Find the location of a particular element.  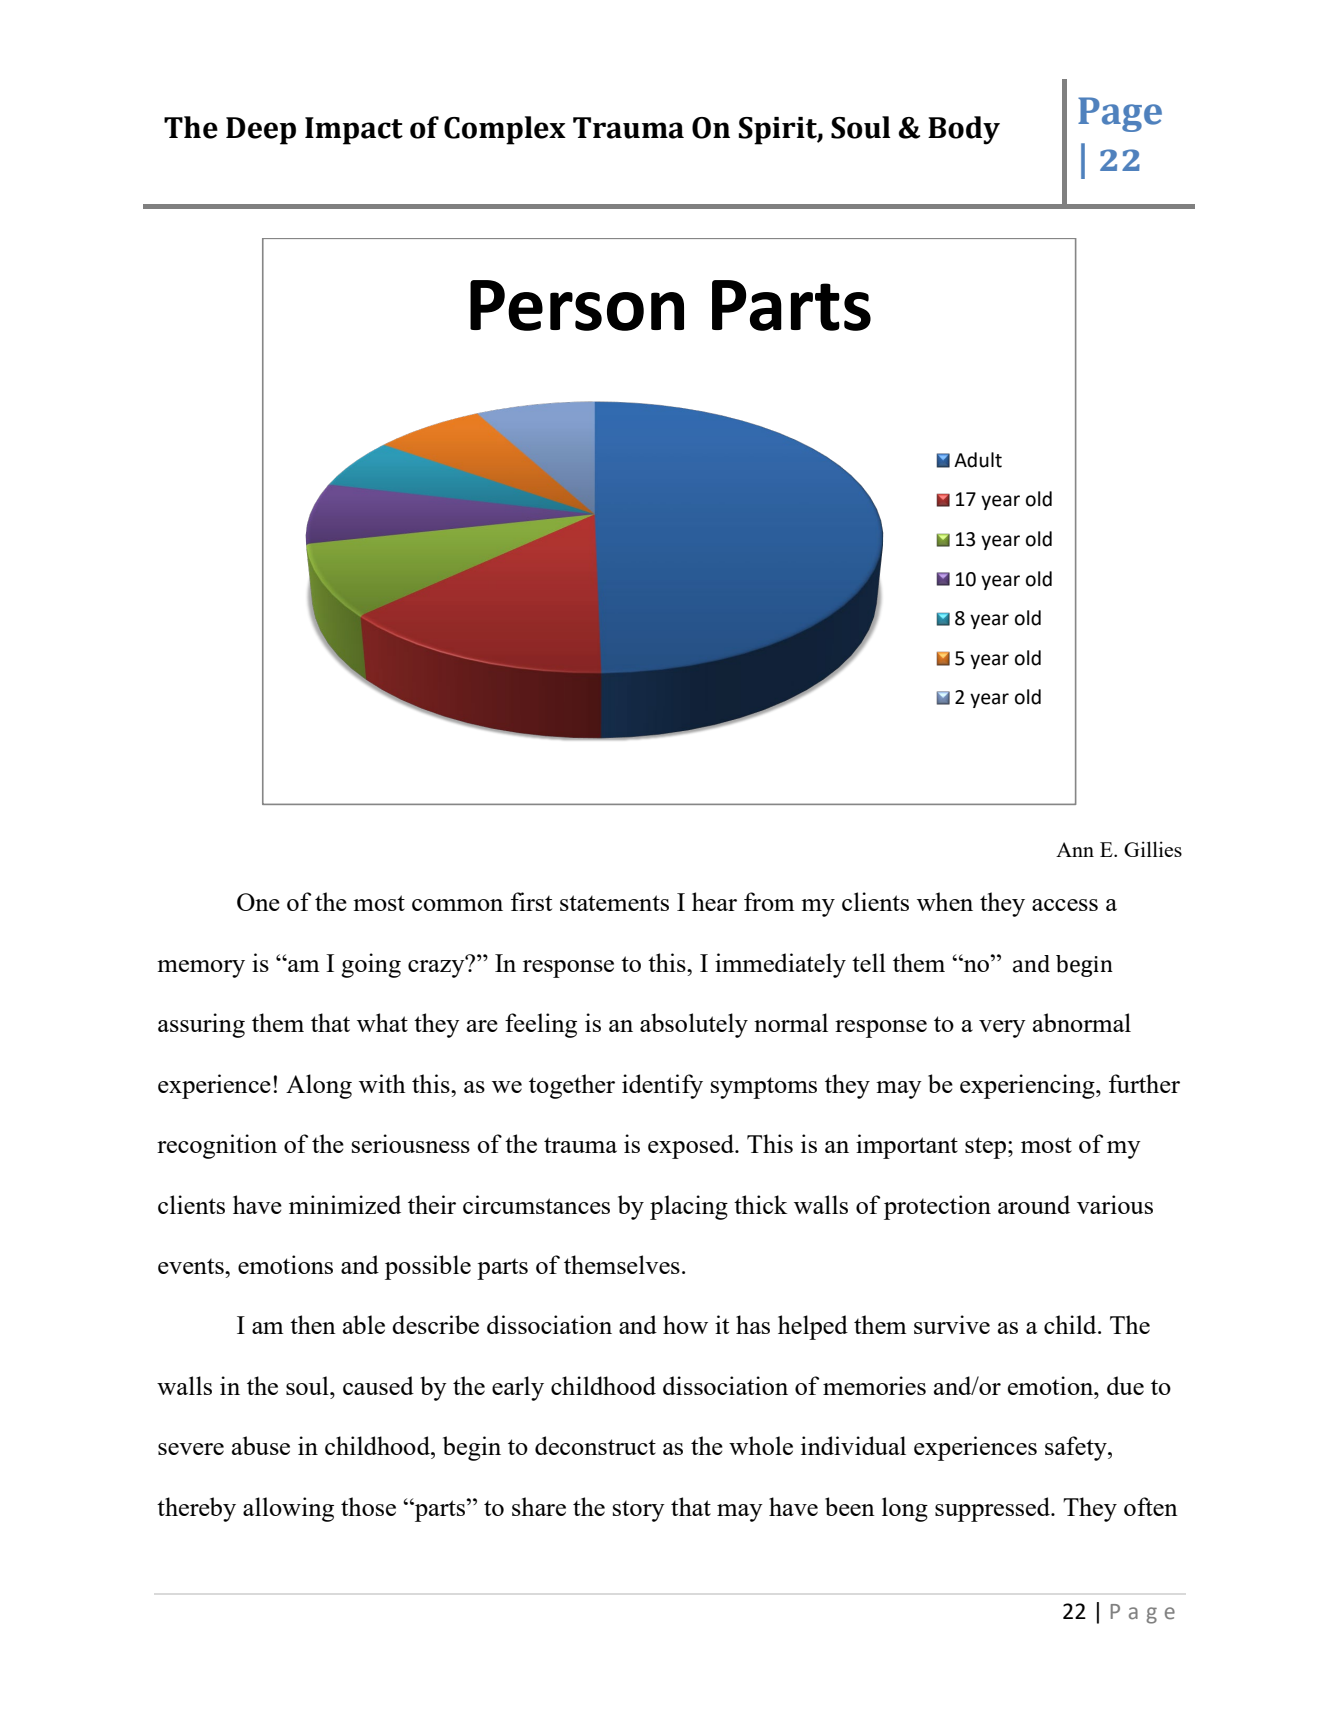

very is located at coordinates (1002, 1029).
